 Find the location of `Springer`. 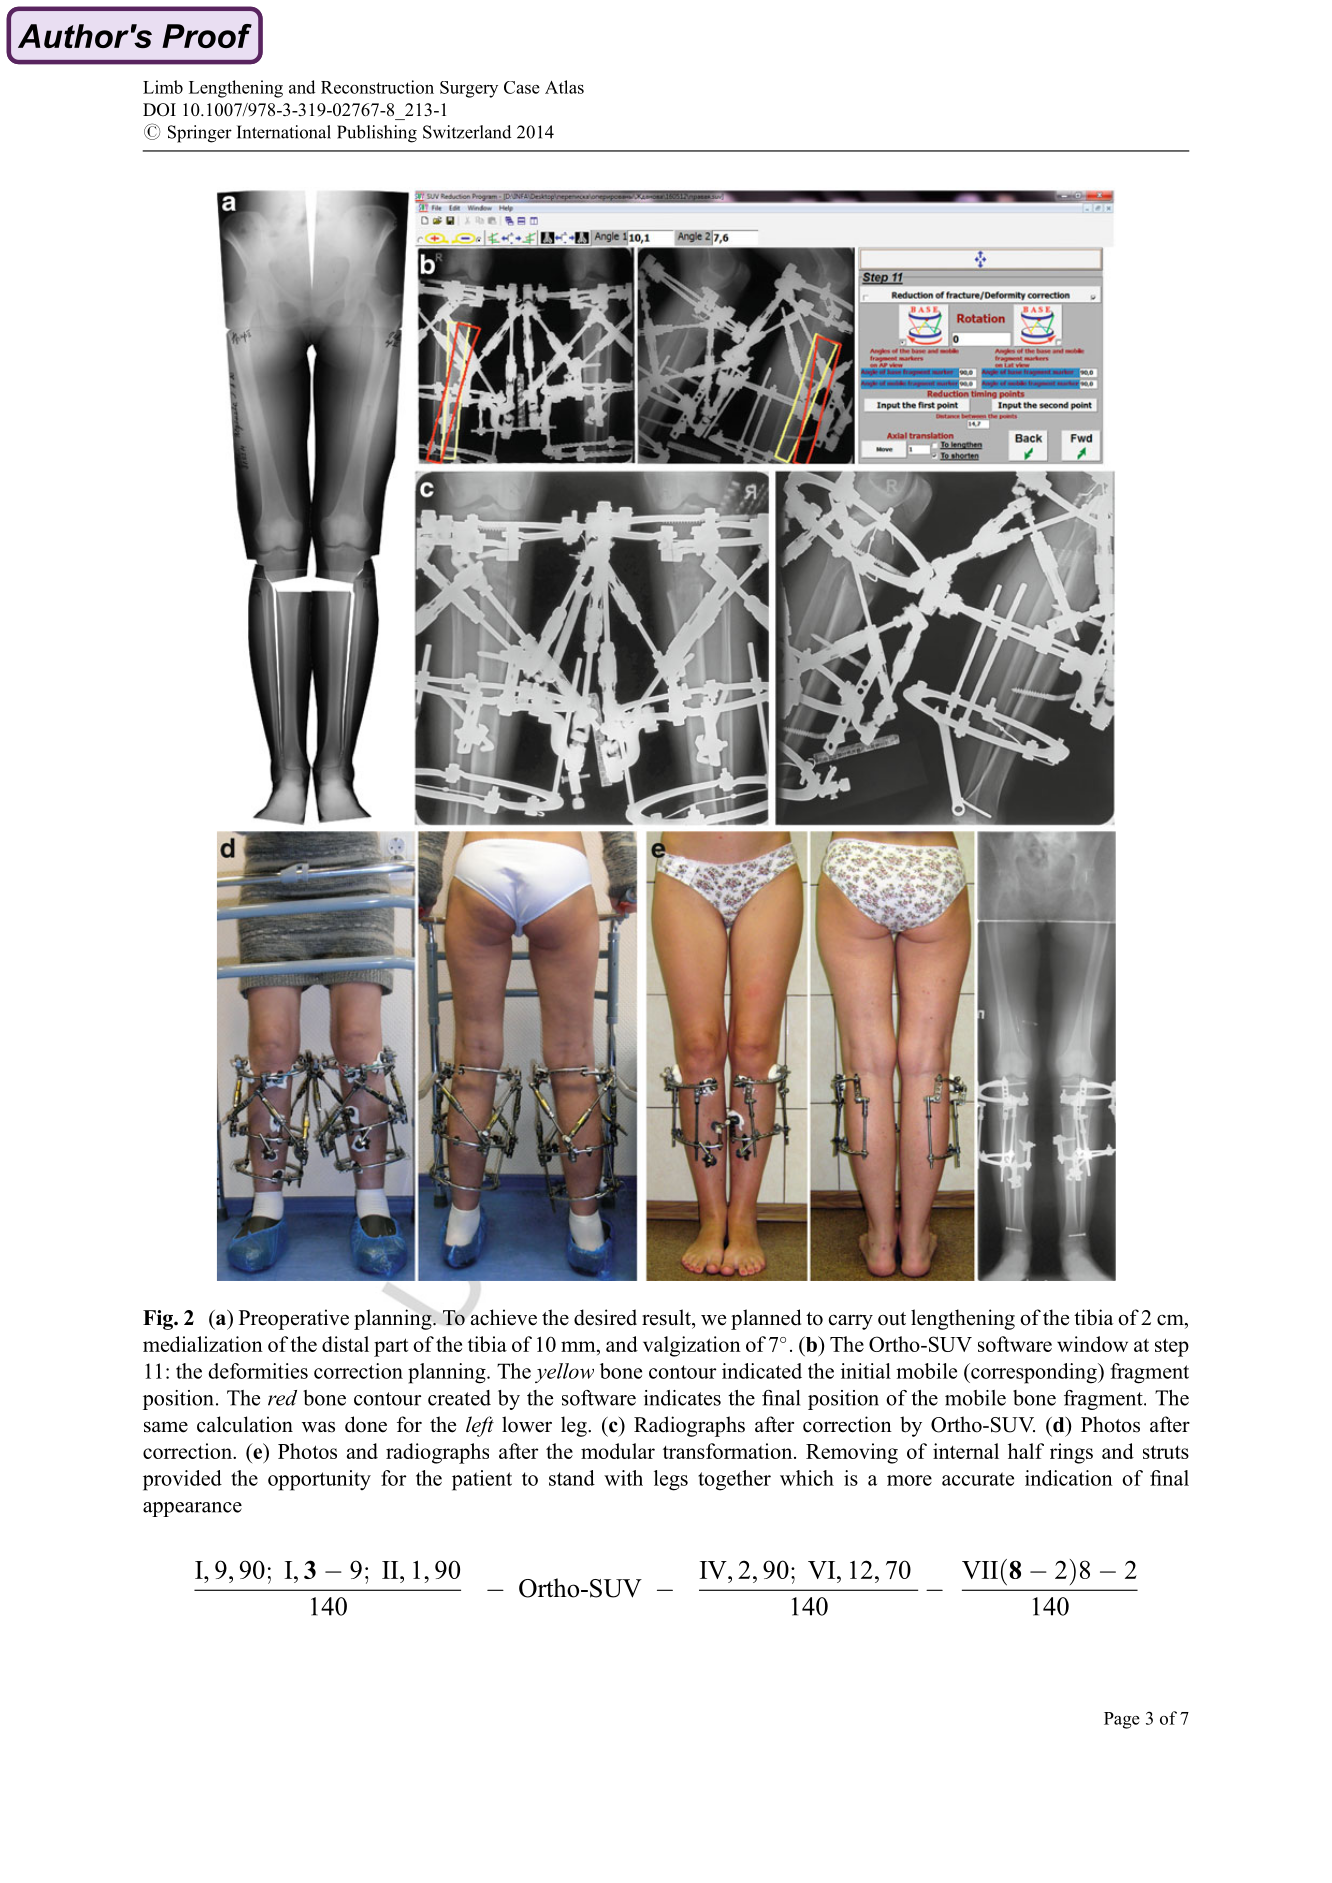

Springer is located at coordinates (200, 134).
